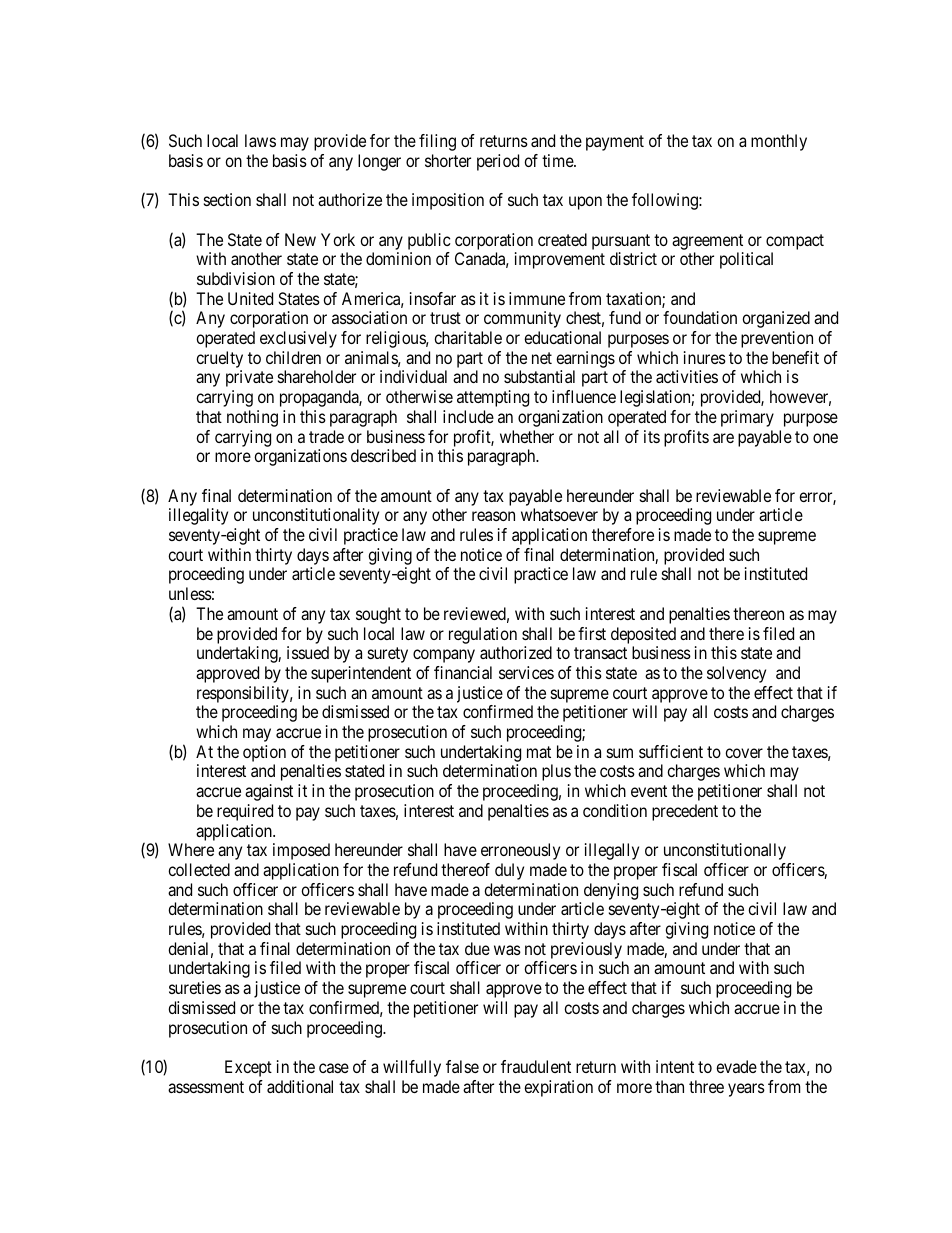  I want to click on period, so click(498, 162).
